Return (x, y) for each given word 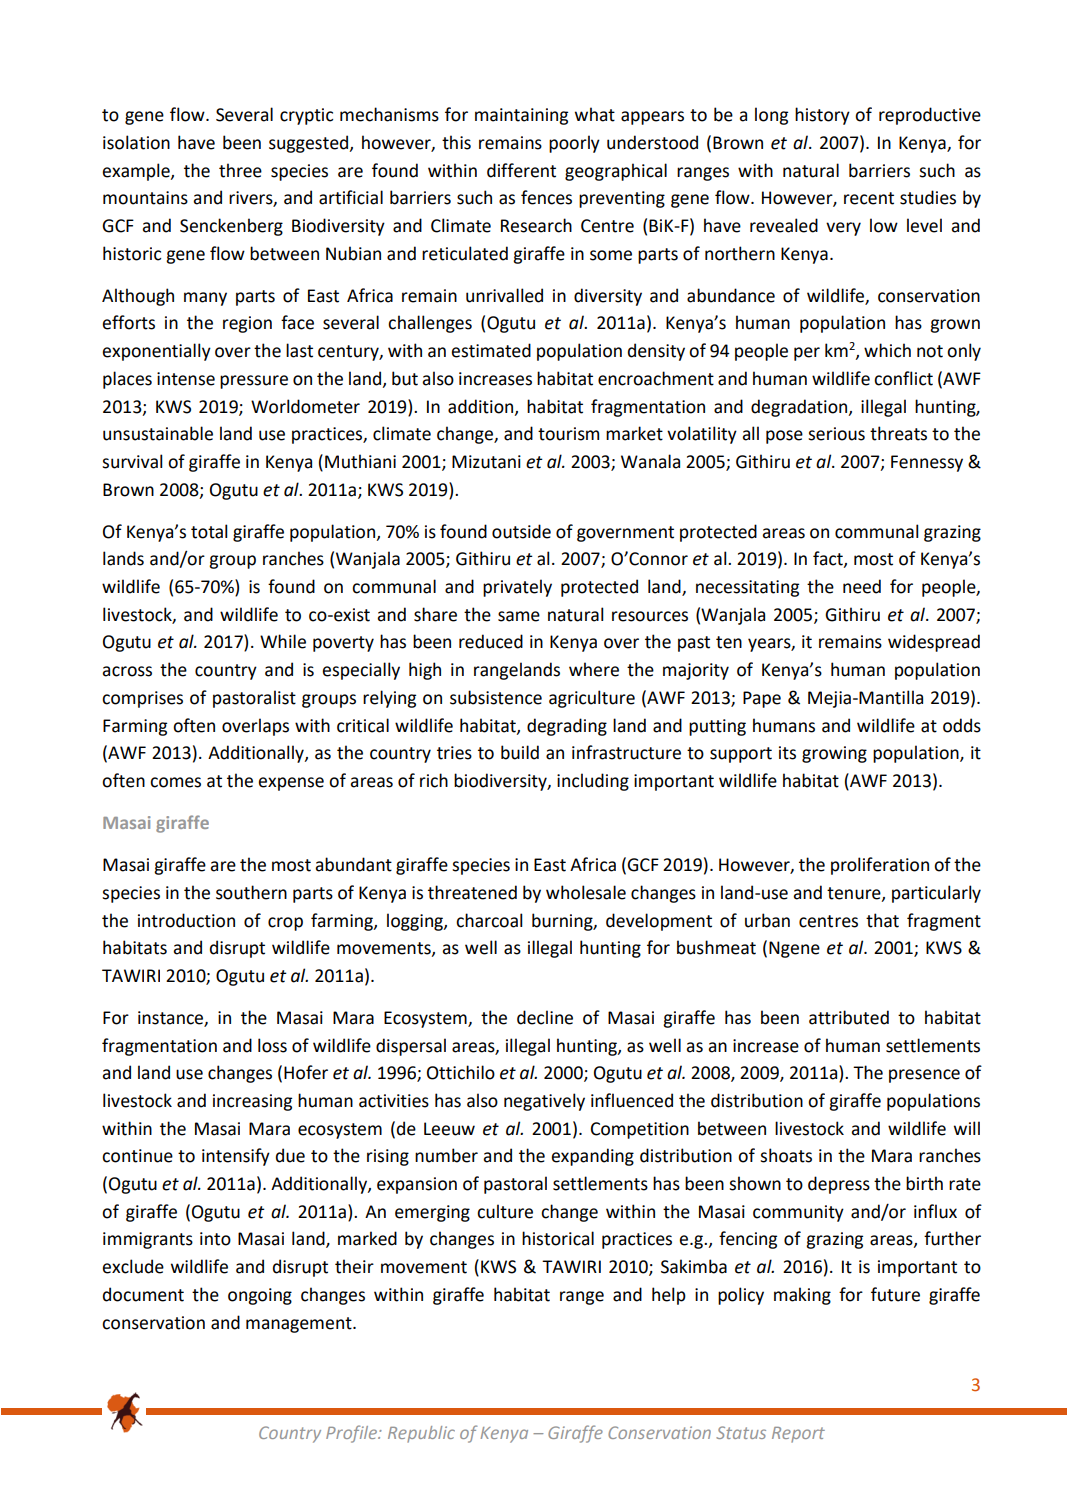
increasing (252, 1102)
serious (836, 434)
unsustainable (158, 433)
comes (175, 782)
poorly (574, 144)
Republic (421, 1434)
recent (869, 198)
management (300, 1325)
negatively (544, 1102)
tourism (568, 434)
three (240, 170)
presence (924, 1076)
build (520, 752)
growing (834, 754)
